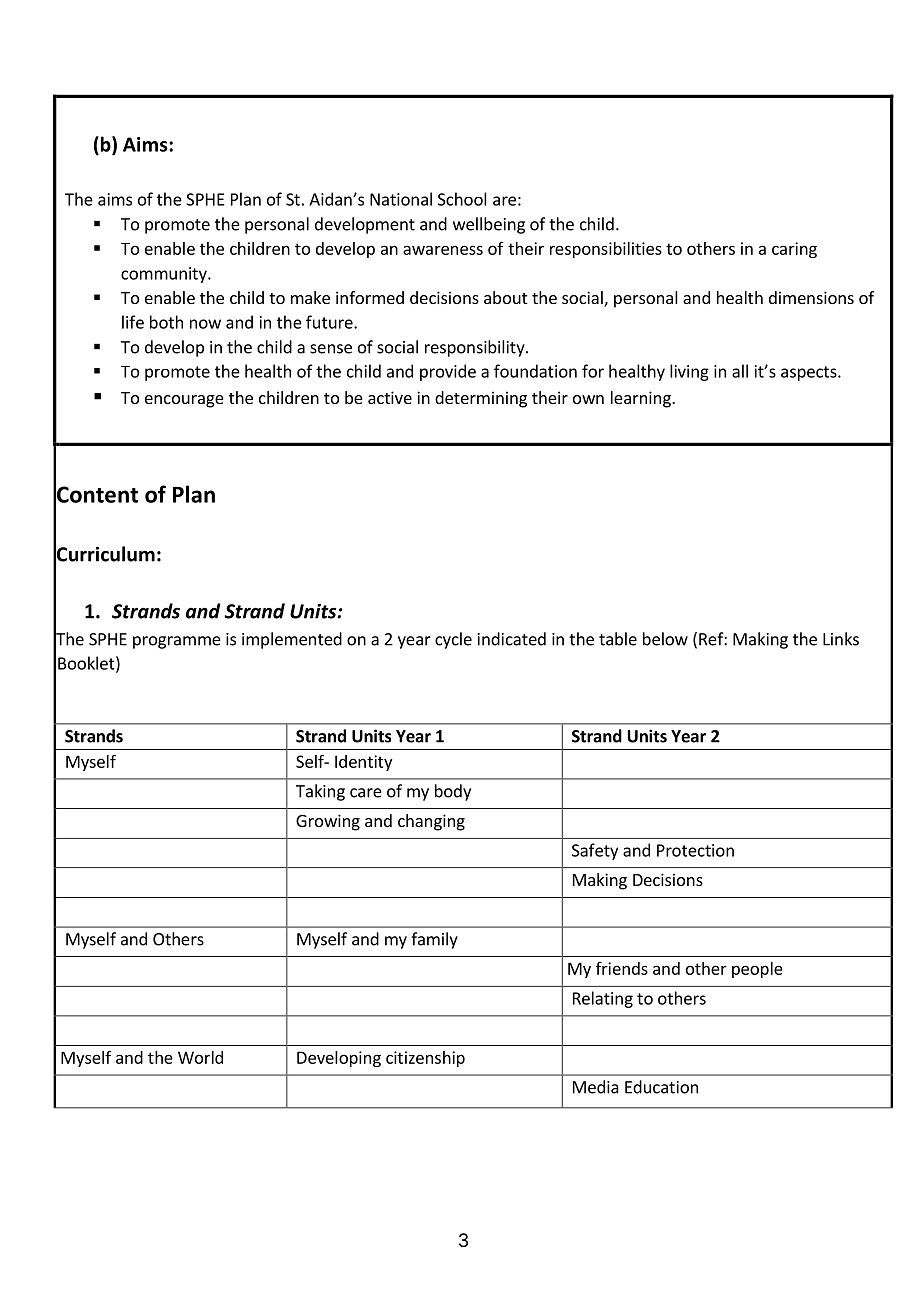 The image size is (924, 1309). I want to click on wellbeing, so click(489, 225).
